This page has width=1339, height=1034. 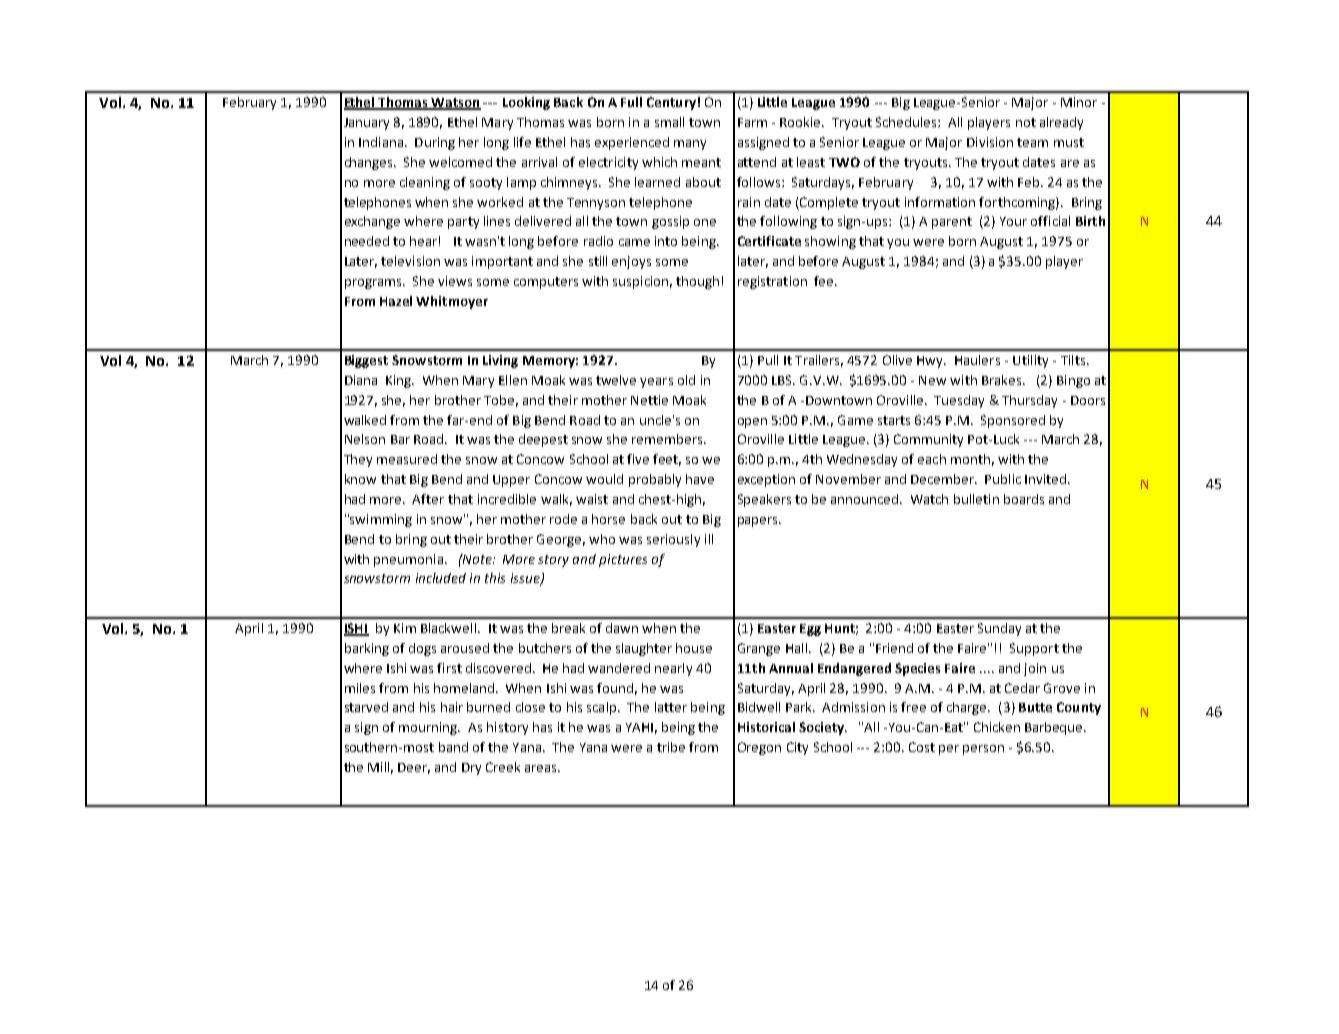 What do you see at coordinates (990, 142) in the page?
I see `Division` at bounding box center [990, 142].
